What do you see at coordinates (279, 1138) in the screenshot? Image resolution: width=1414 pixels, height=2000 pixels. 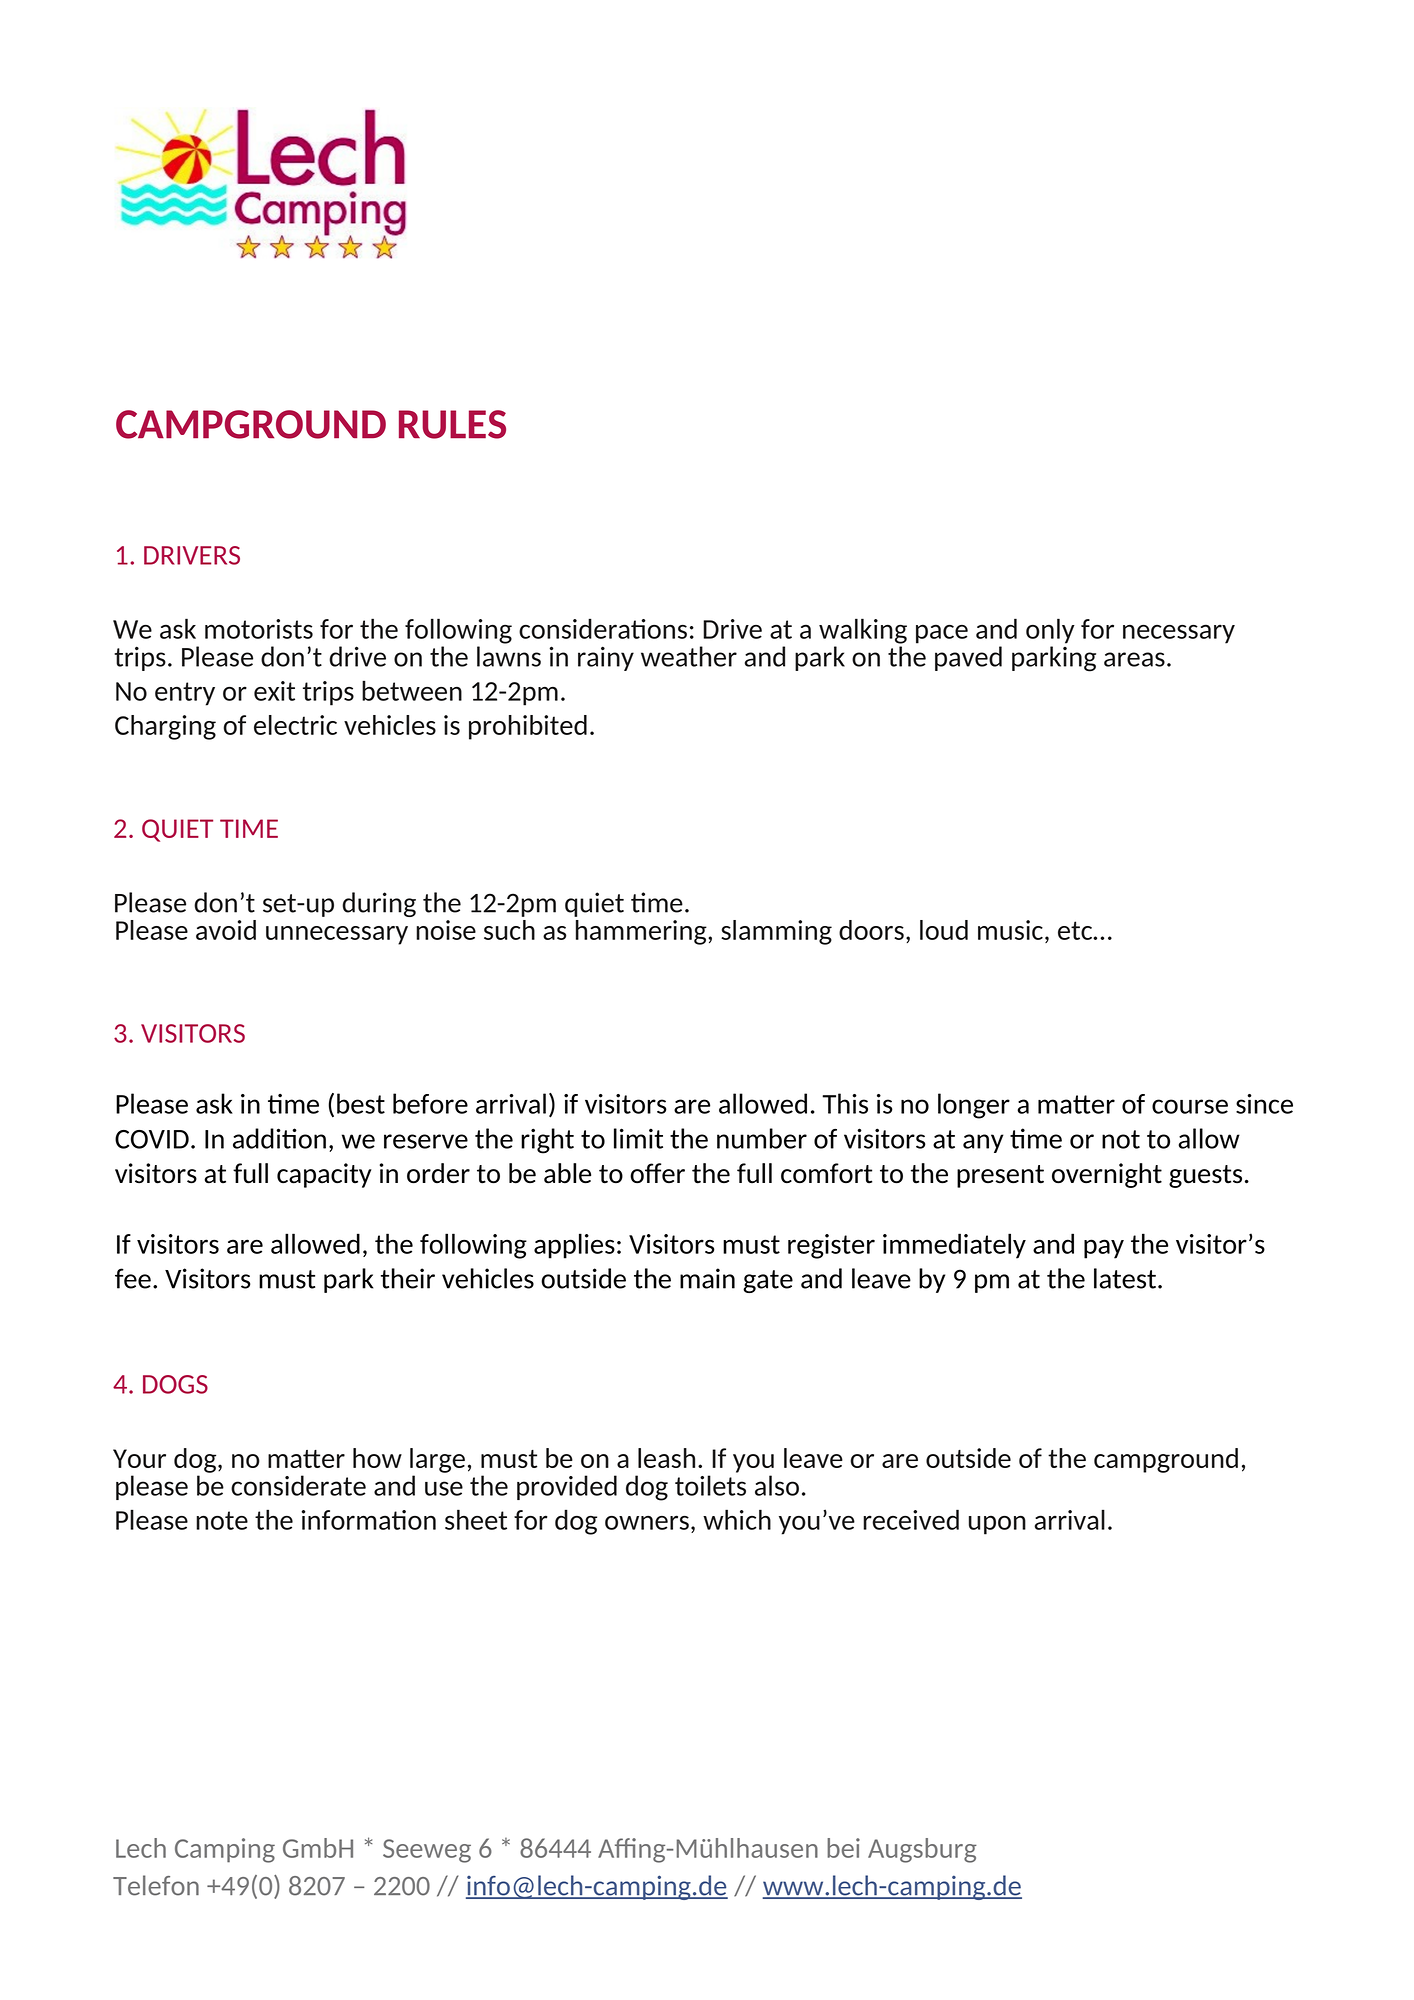 I see `addition` at bounding box center [279, 1138].
